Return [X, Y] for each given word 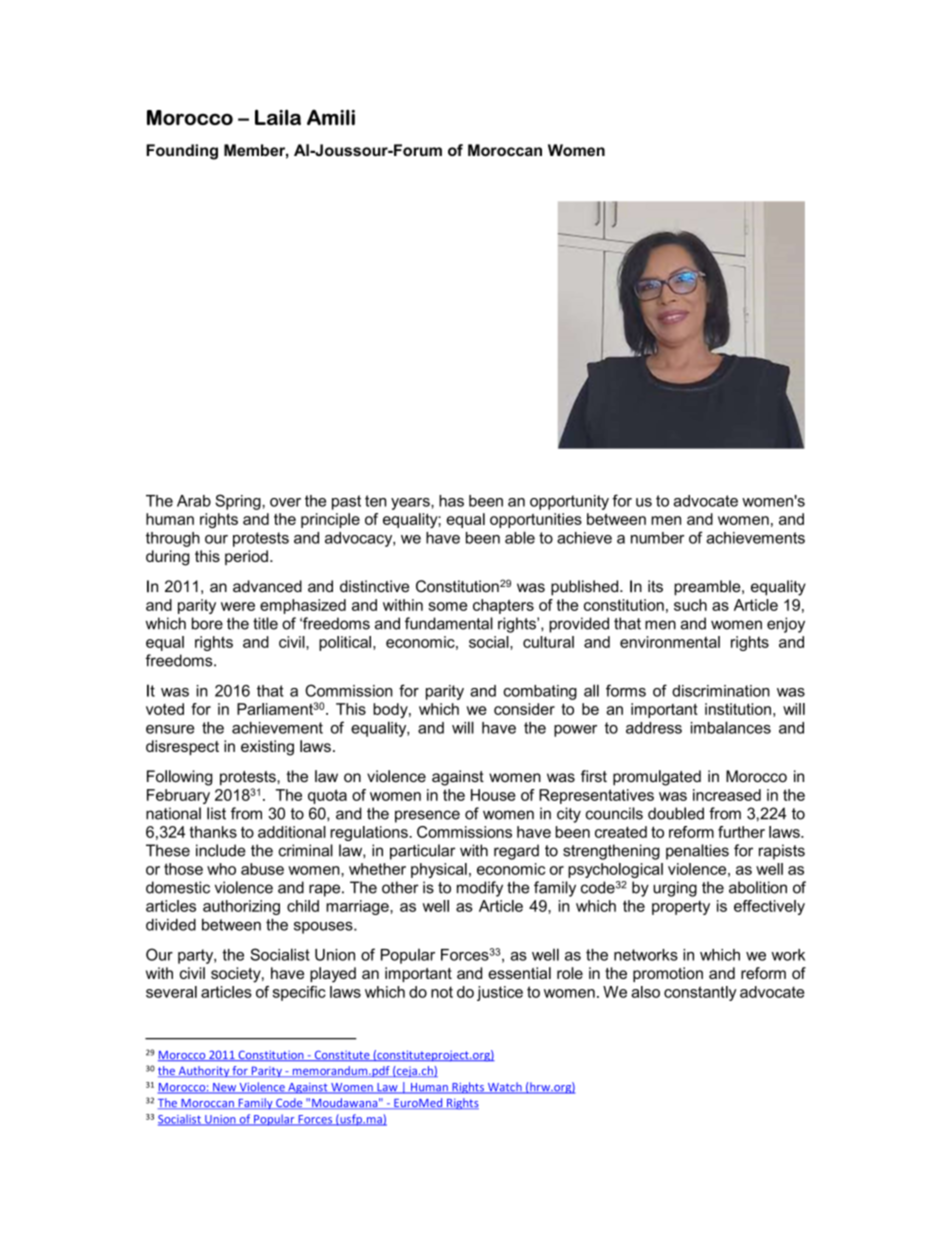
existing [267, 748]
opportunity [569, 502]
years [411, 504]
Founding [182, 152]
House [493, 795]
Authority [203, 1071]
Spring [238, 502]
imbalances [731, 727]
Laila [278, 117]
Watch [505, 1088]
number [657, 538]
